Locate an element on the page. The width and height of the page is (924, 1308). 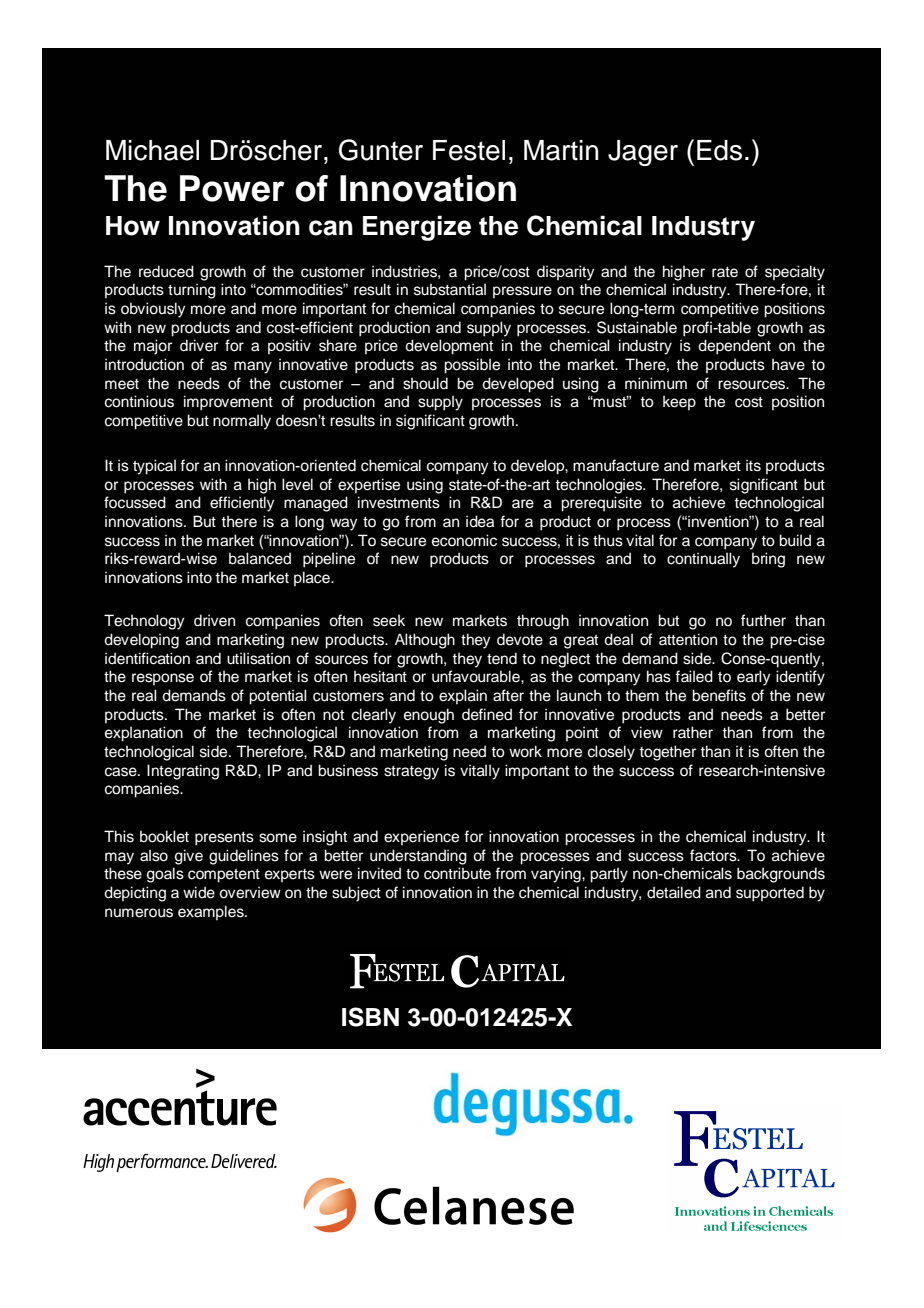
examples is located at coordinates (212, 912).
